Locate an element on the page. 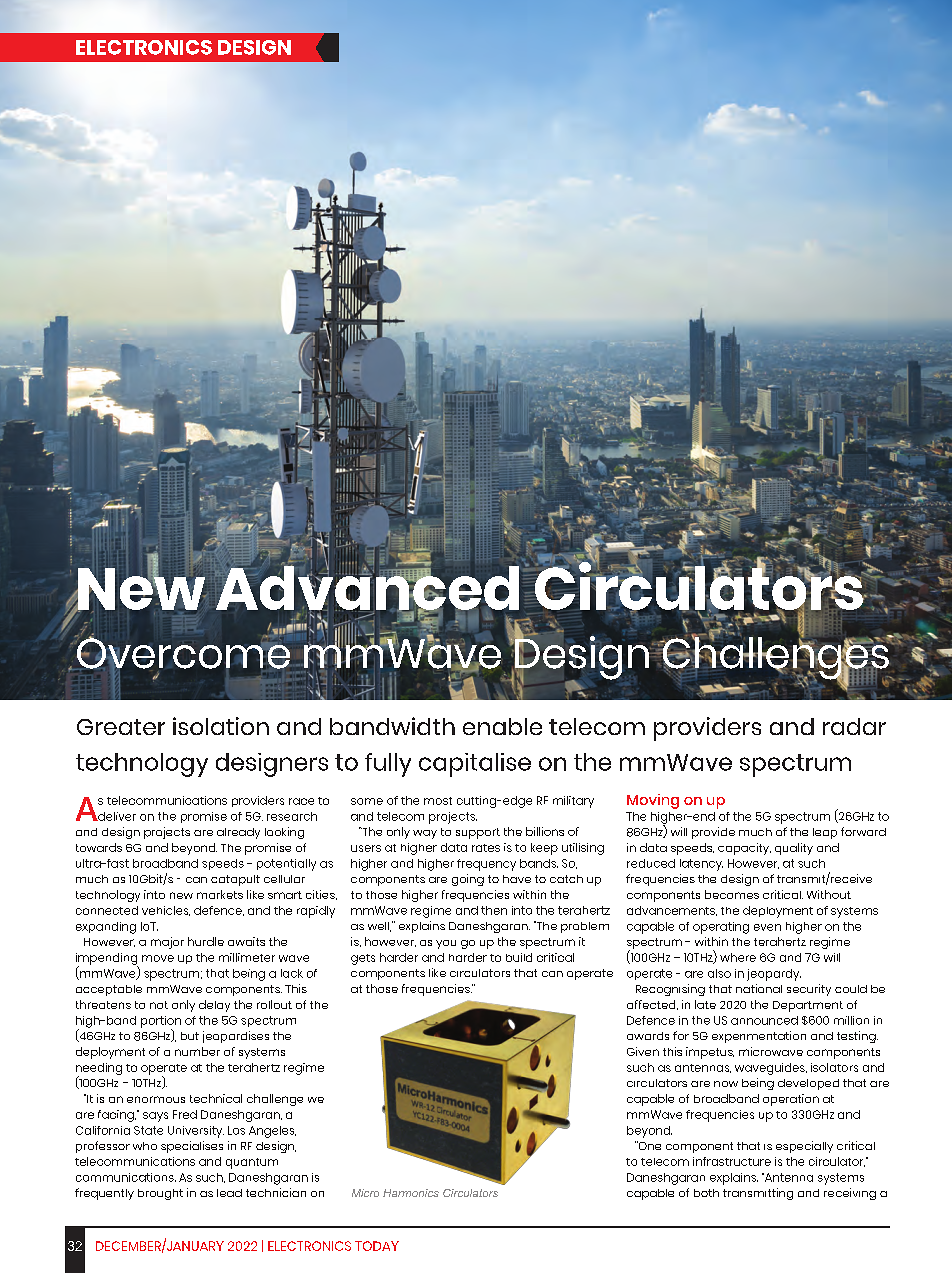 Image resolution: width=952 pixels, height=1273 pixels. then is located at coordinates (494, 910).
